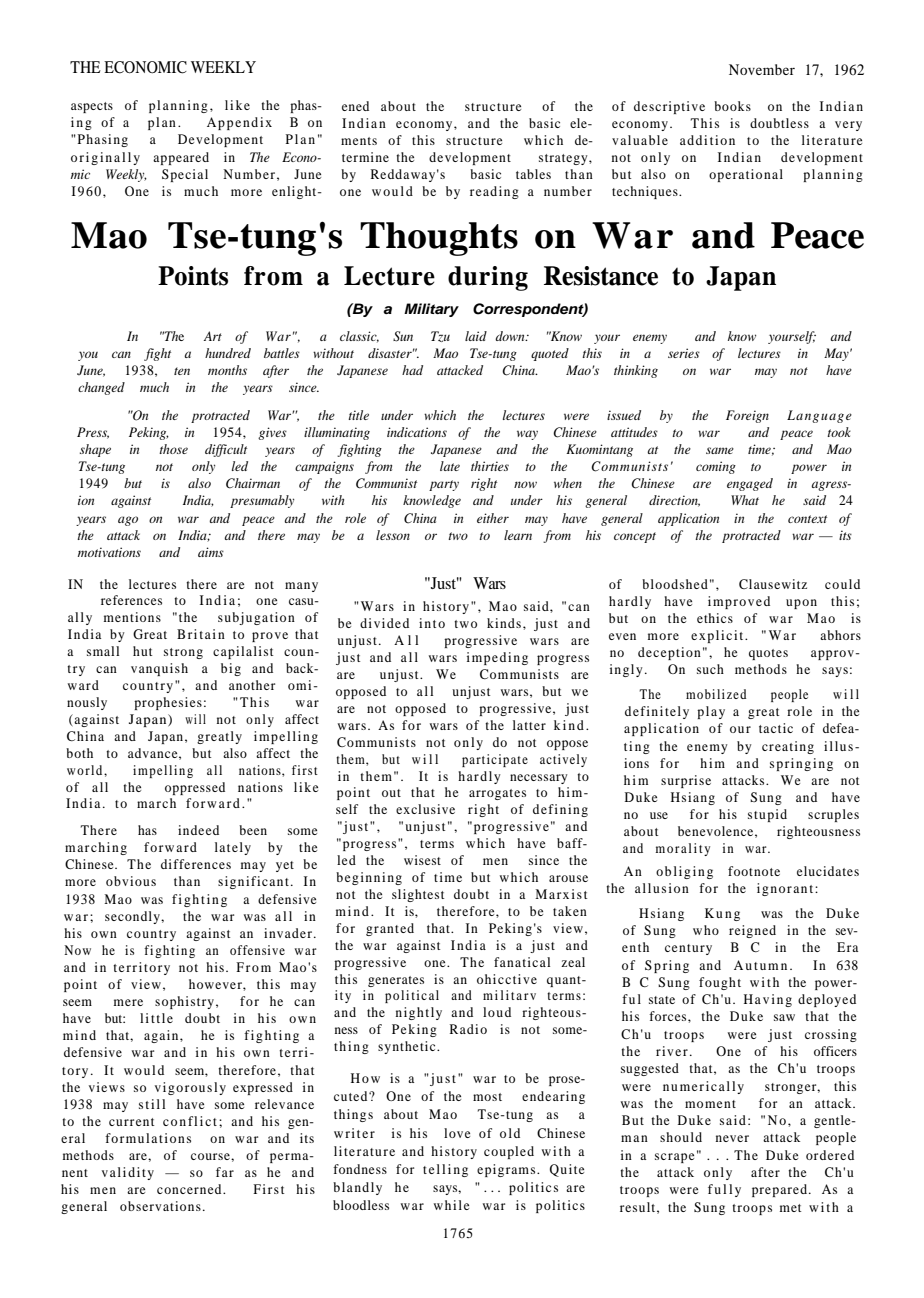 The height and width of the screenshot is (1298, 924). What do you see at coordinates (781, 1190) in the screenshot?
I see `prepared` at bounding box center [781, 1190].
